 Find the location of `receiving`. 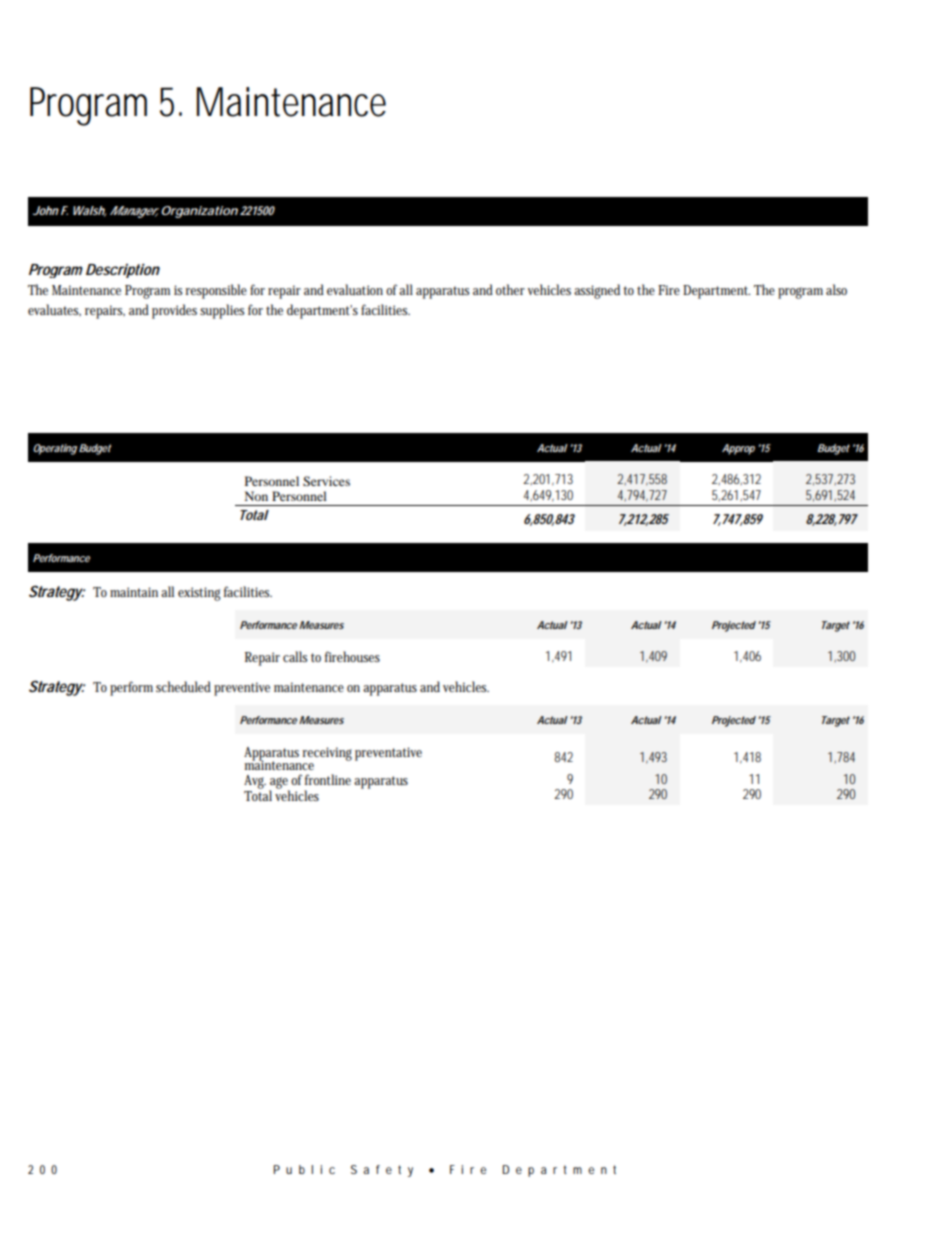

receiving is located at coordinates (327, 755).
